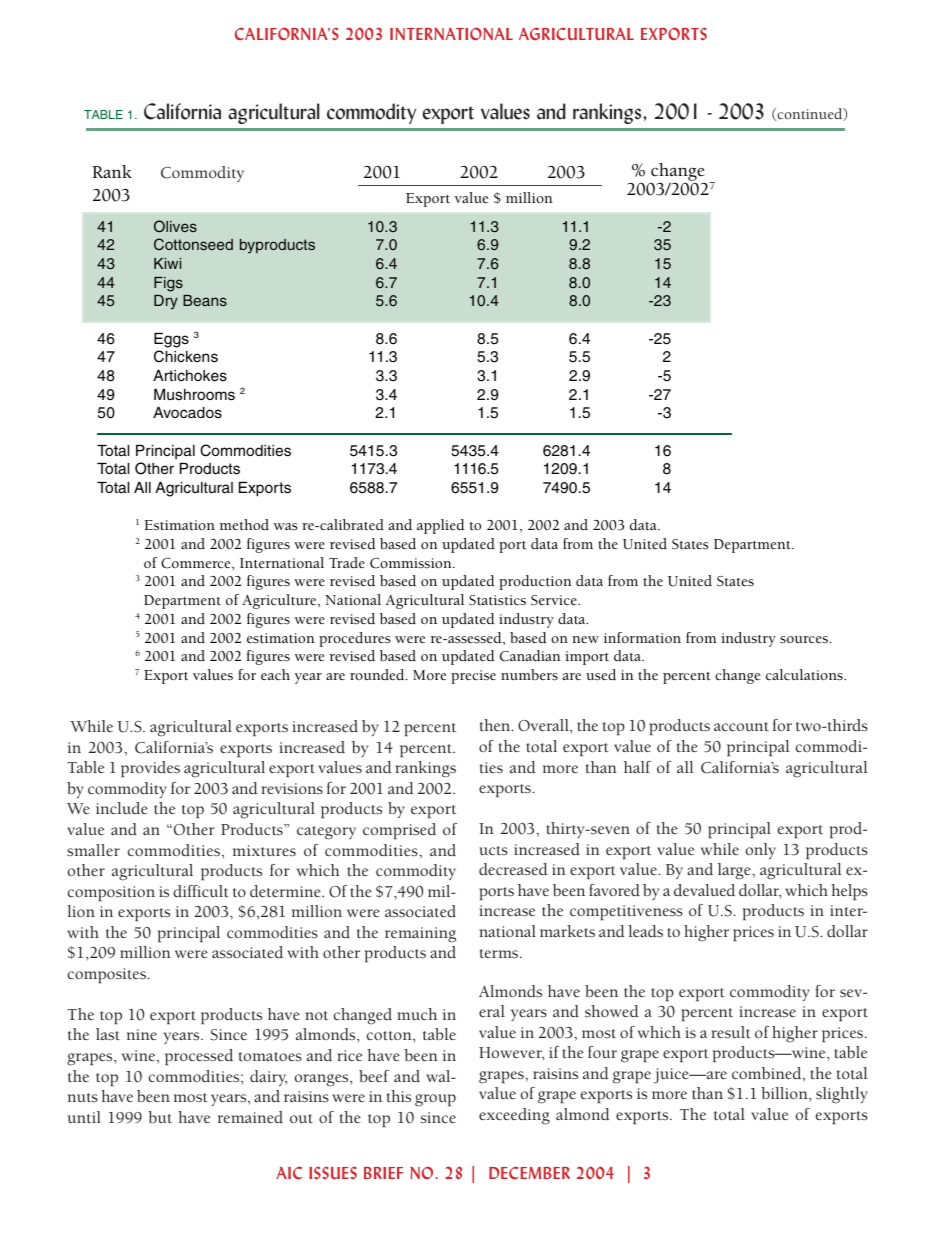 This screenshot has height=1233, width=952. What do you see at coordinates (741, 726) in the screenshot?
I see `account` at bounding box center [741, 726].
